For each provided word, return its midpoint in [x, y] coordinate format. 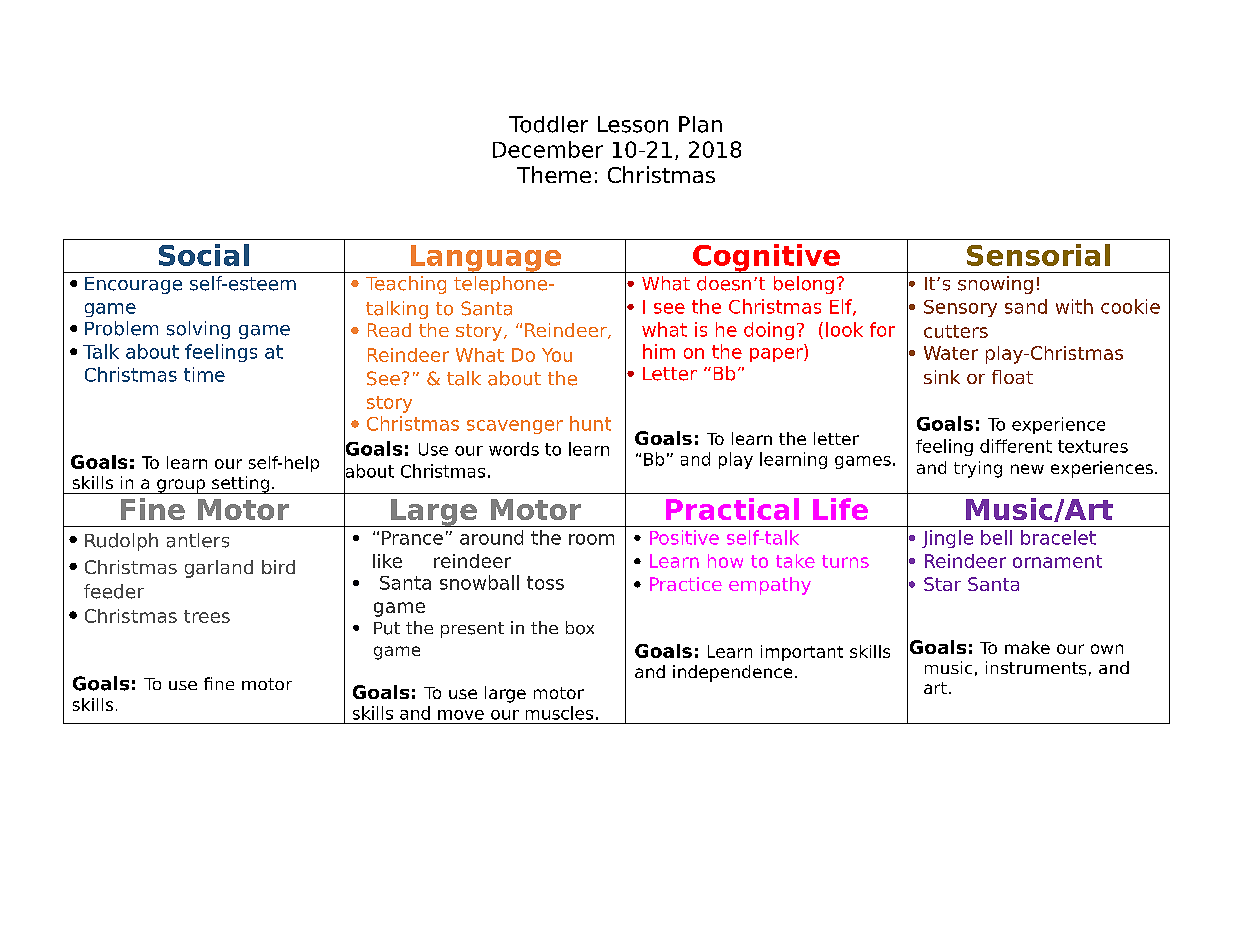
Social [204, 255]
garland [219, 569]
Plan [700, 124]
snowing [995, 285]
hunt [590, 423]
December [548, 149]
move [461, 715]
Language [486, 259]
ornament [1057, 561]
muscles [559, 713]
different [1016, 446]
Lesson [633, 124]
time [204, 374]
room [591, 539]
